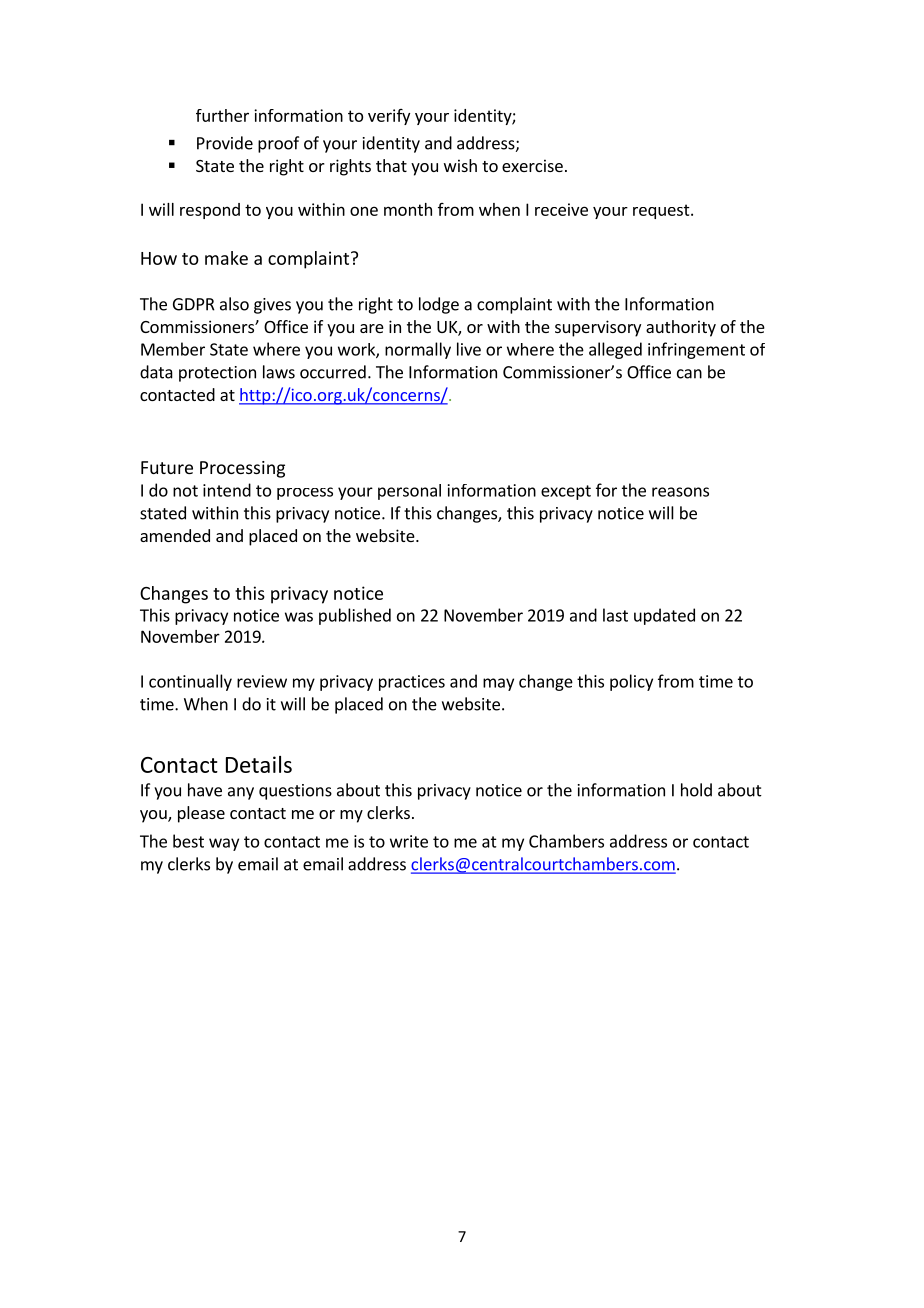 The width and height of the screenshot is (924, 1308). What do you see at coordinates (409, 841) in the screenshot?
I see `write` at bounding box center [409, 841].
